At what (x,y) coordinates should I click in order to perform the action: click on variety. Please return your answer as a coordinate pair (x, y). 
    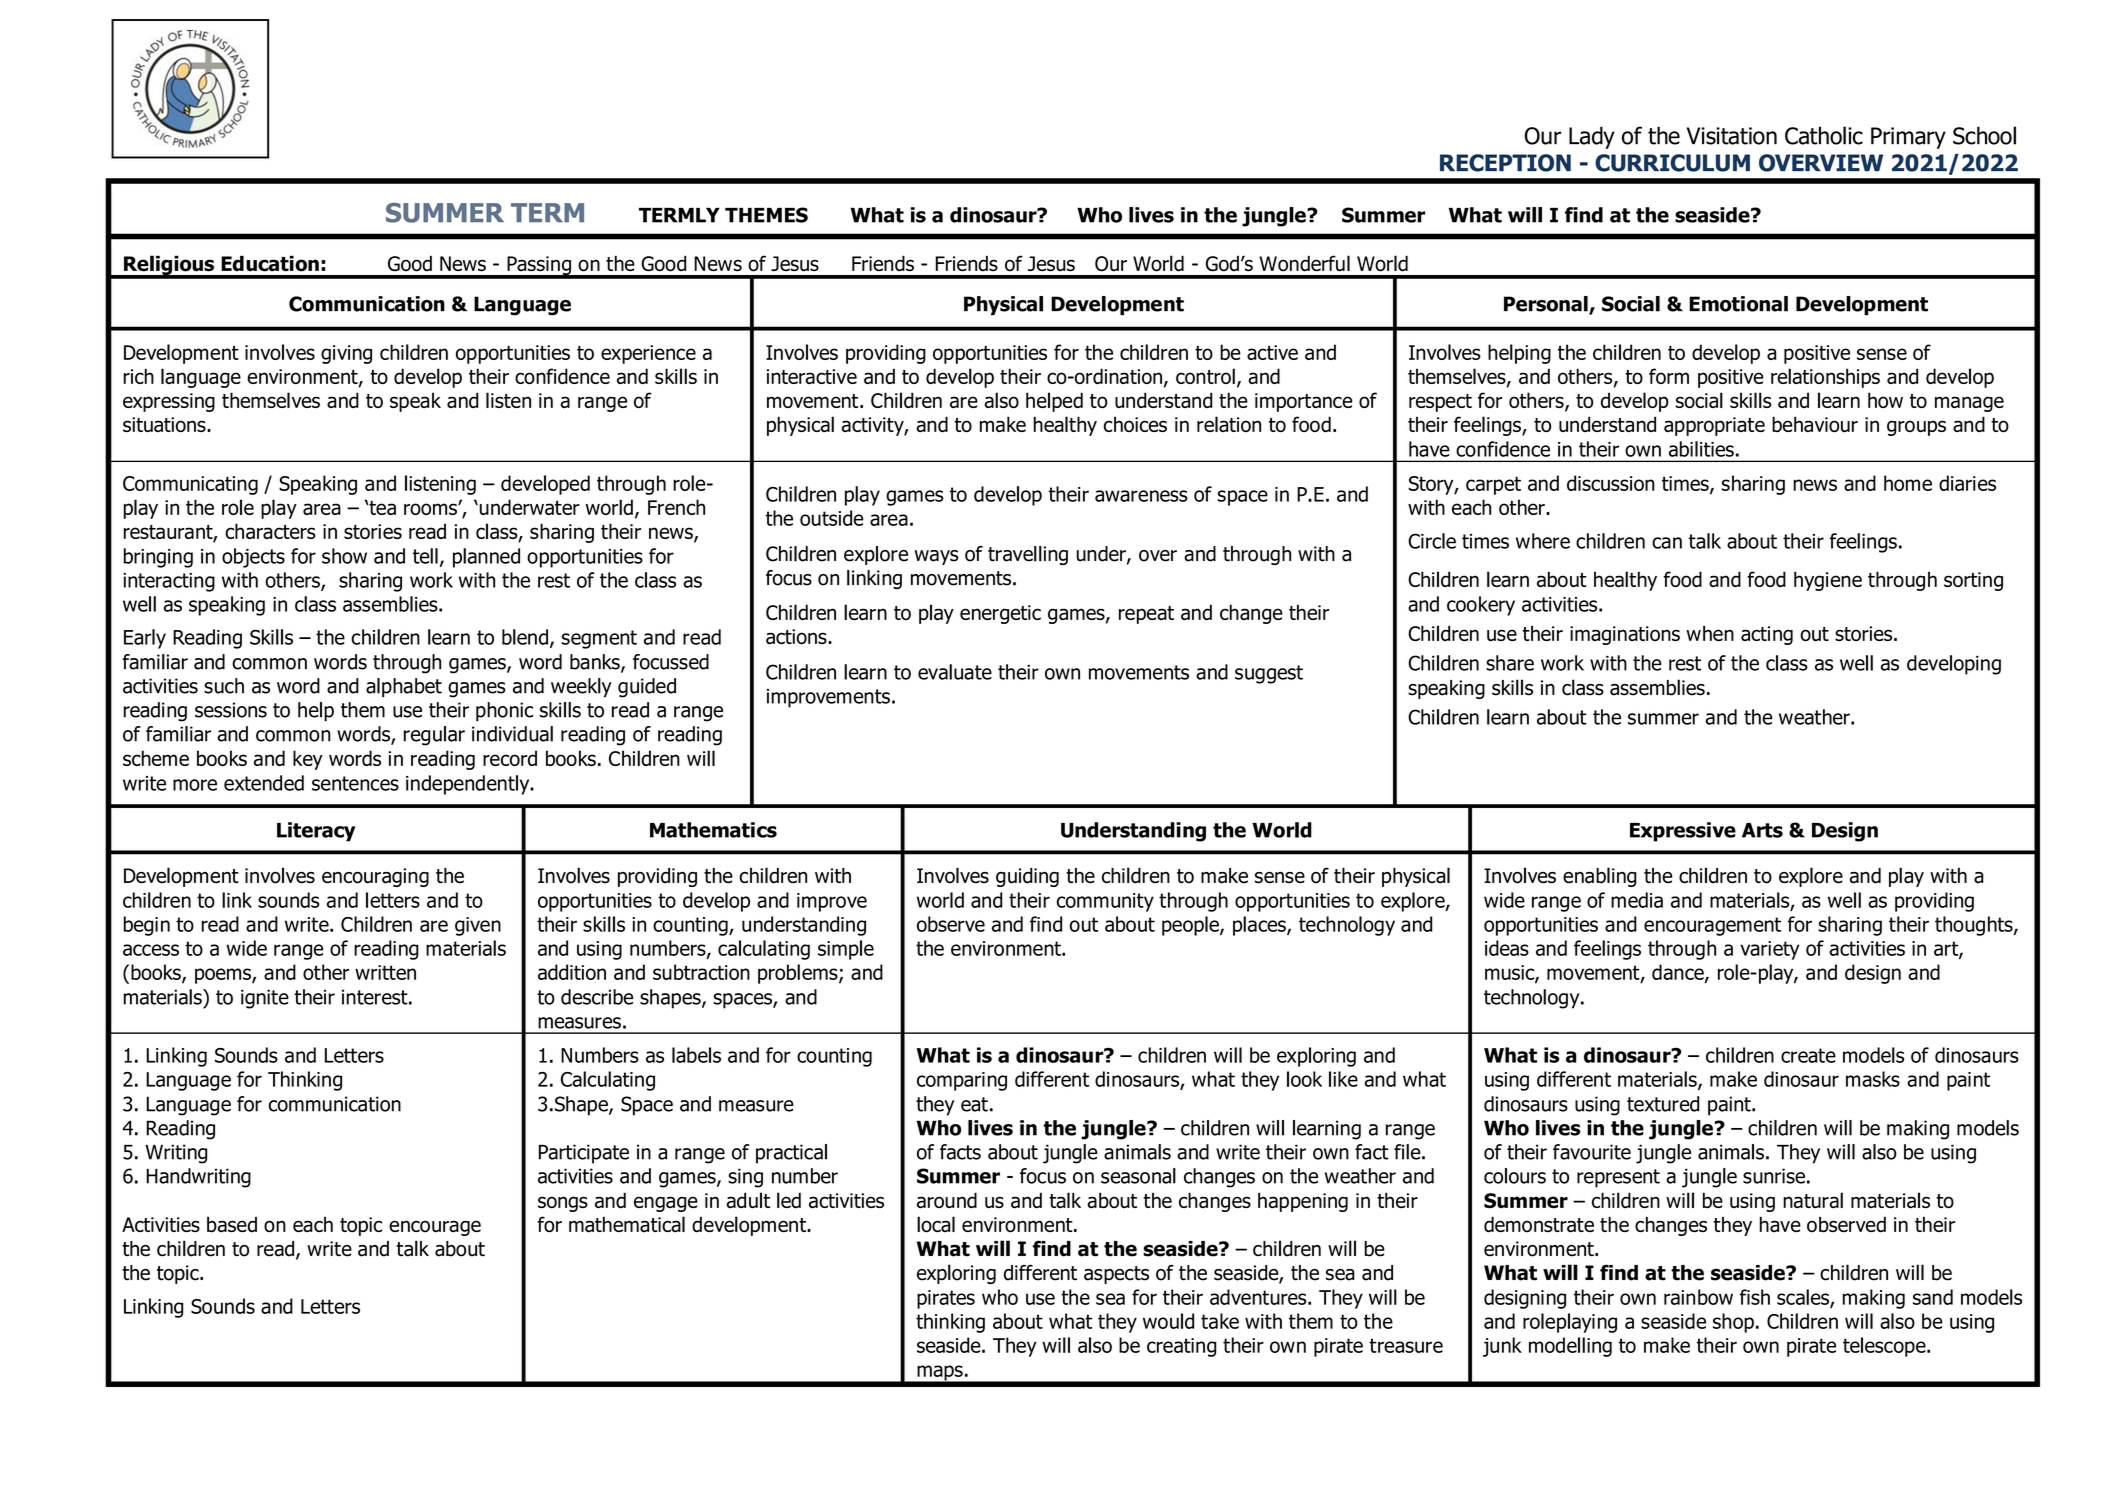
    Looking at the image, I should click on (1770, 950).
